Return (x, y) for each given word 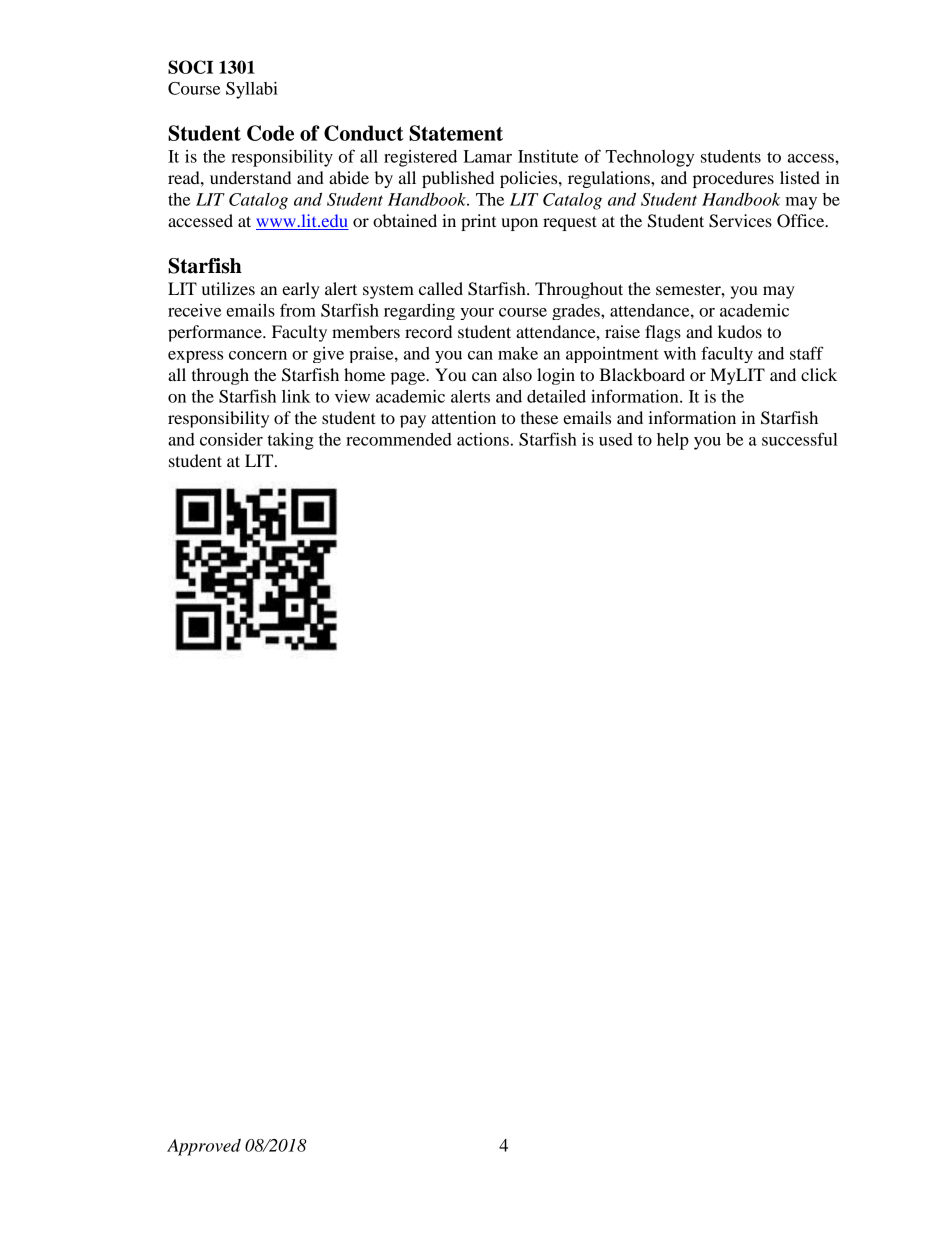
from (298, 310)
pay (413, 421)
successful (800, 439)
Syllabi (252, 90)
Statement (456, 133)
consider (231, 439)
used (616, 439)
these (539, 417)
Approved (204, 1147)
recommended (399, 439)
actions (483, 439)
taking (291, 441)
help (673, 441)
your (477, 314)
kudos (740, 331)
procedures (733, 179)
